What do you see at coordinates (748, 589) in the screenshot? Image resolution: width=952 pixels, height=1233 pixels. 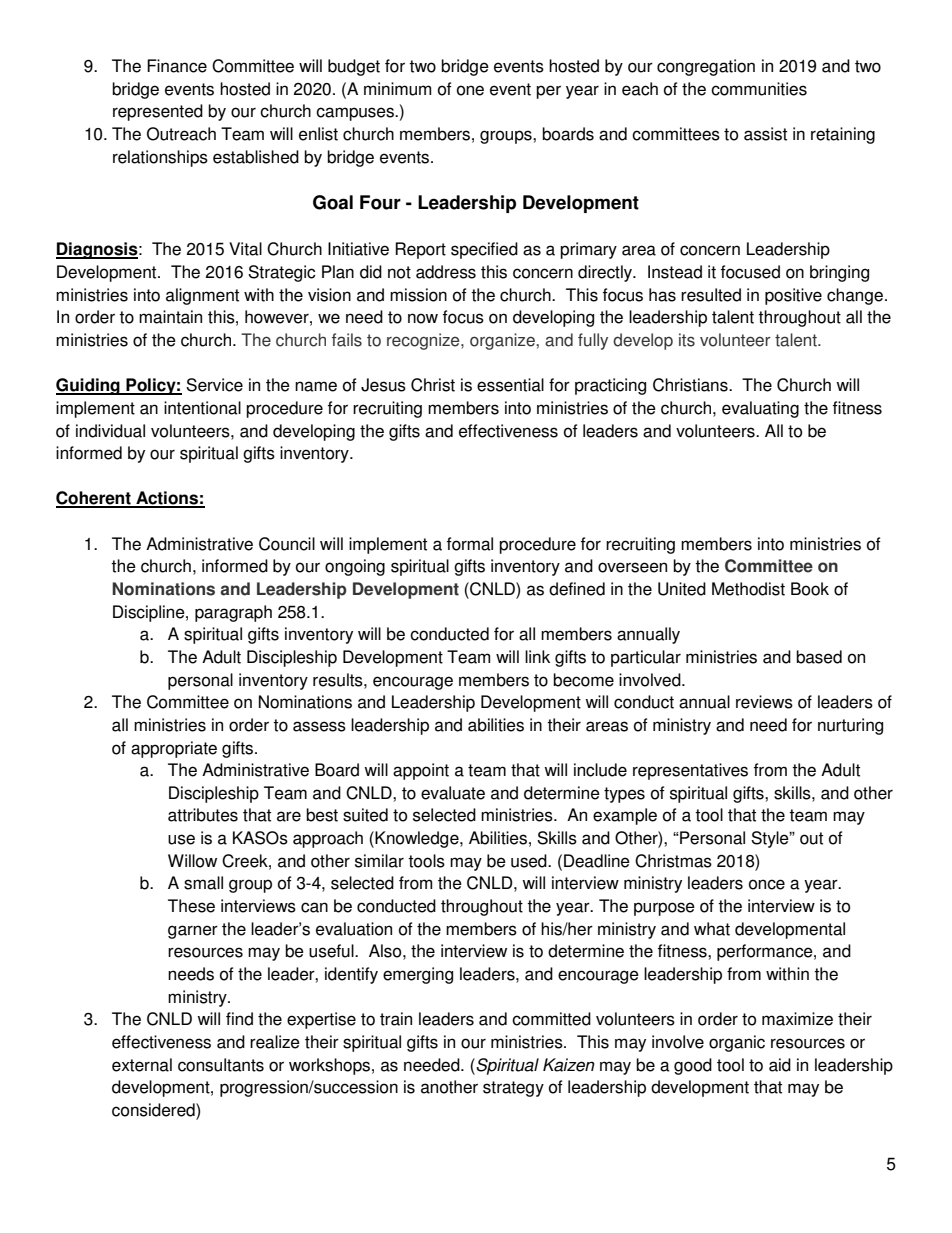 I see `Methodist` at bounding box center [748, 589].
